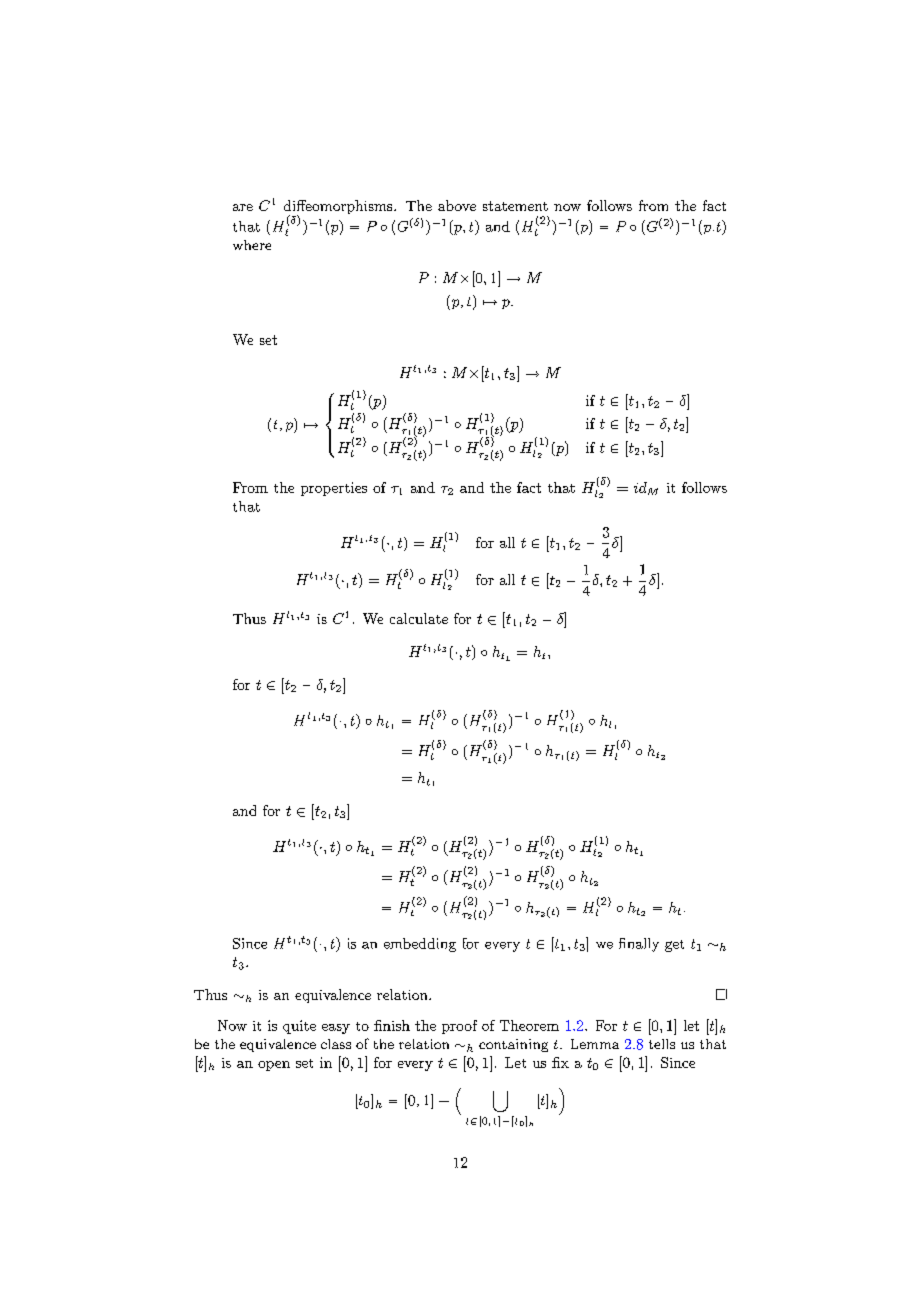 The width and height of the image is (924, 1308). I want to click on open, so click(274, 1066).
